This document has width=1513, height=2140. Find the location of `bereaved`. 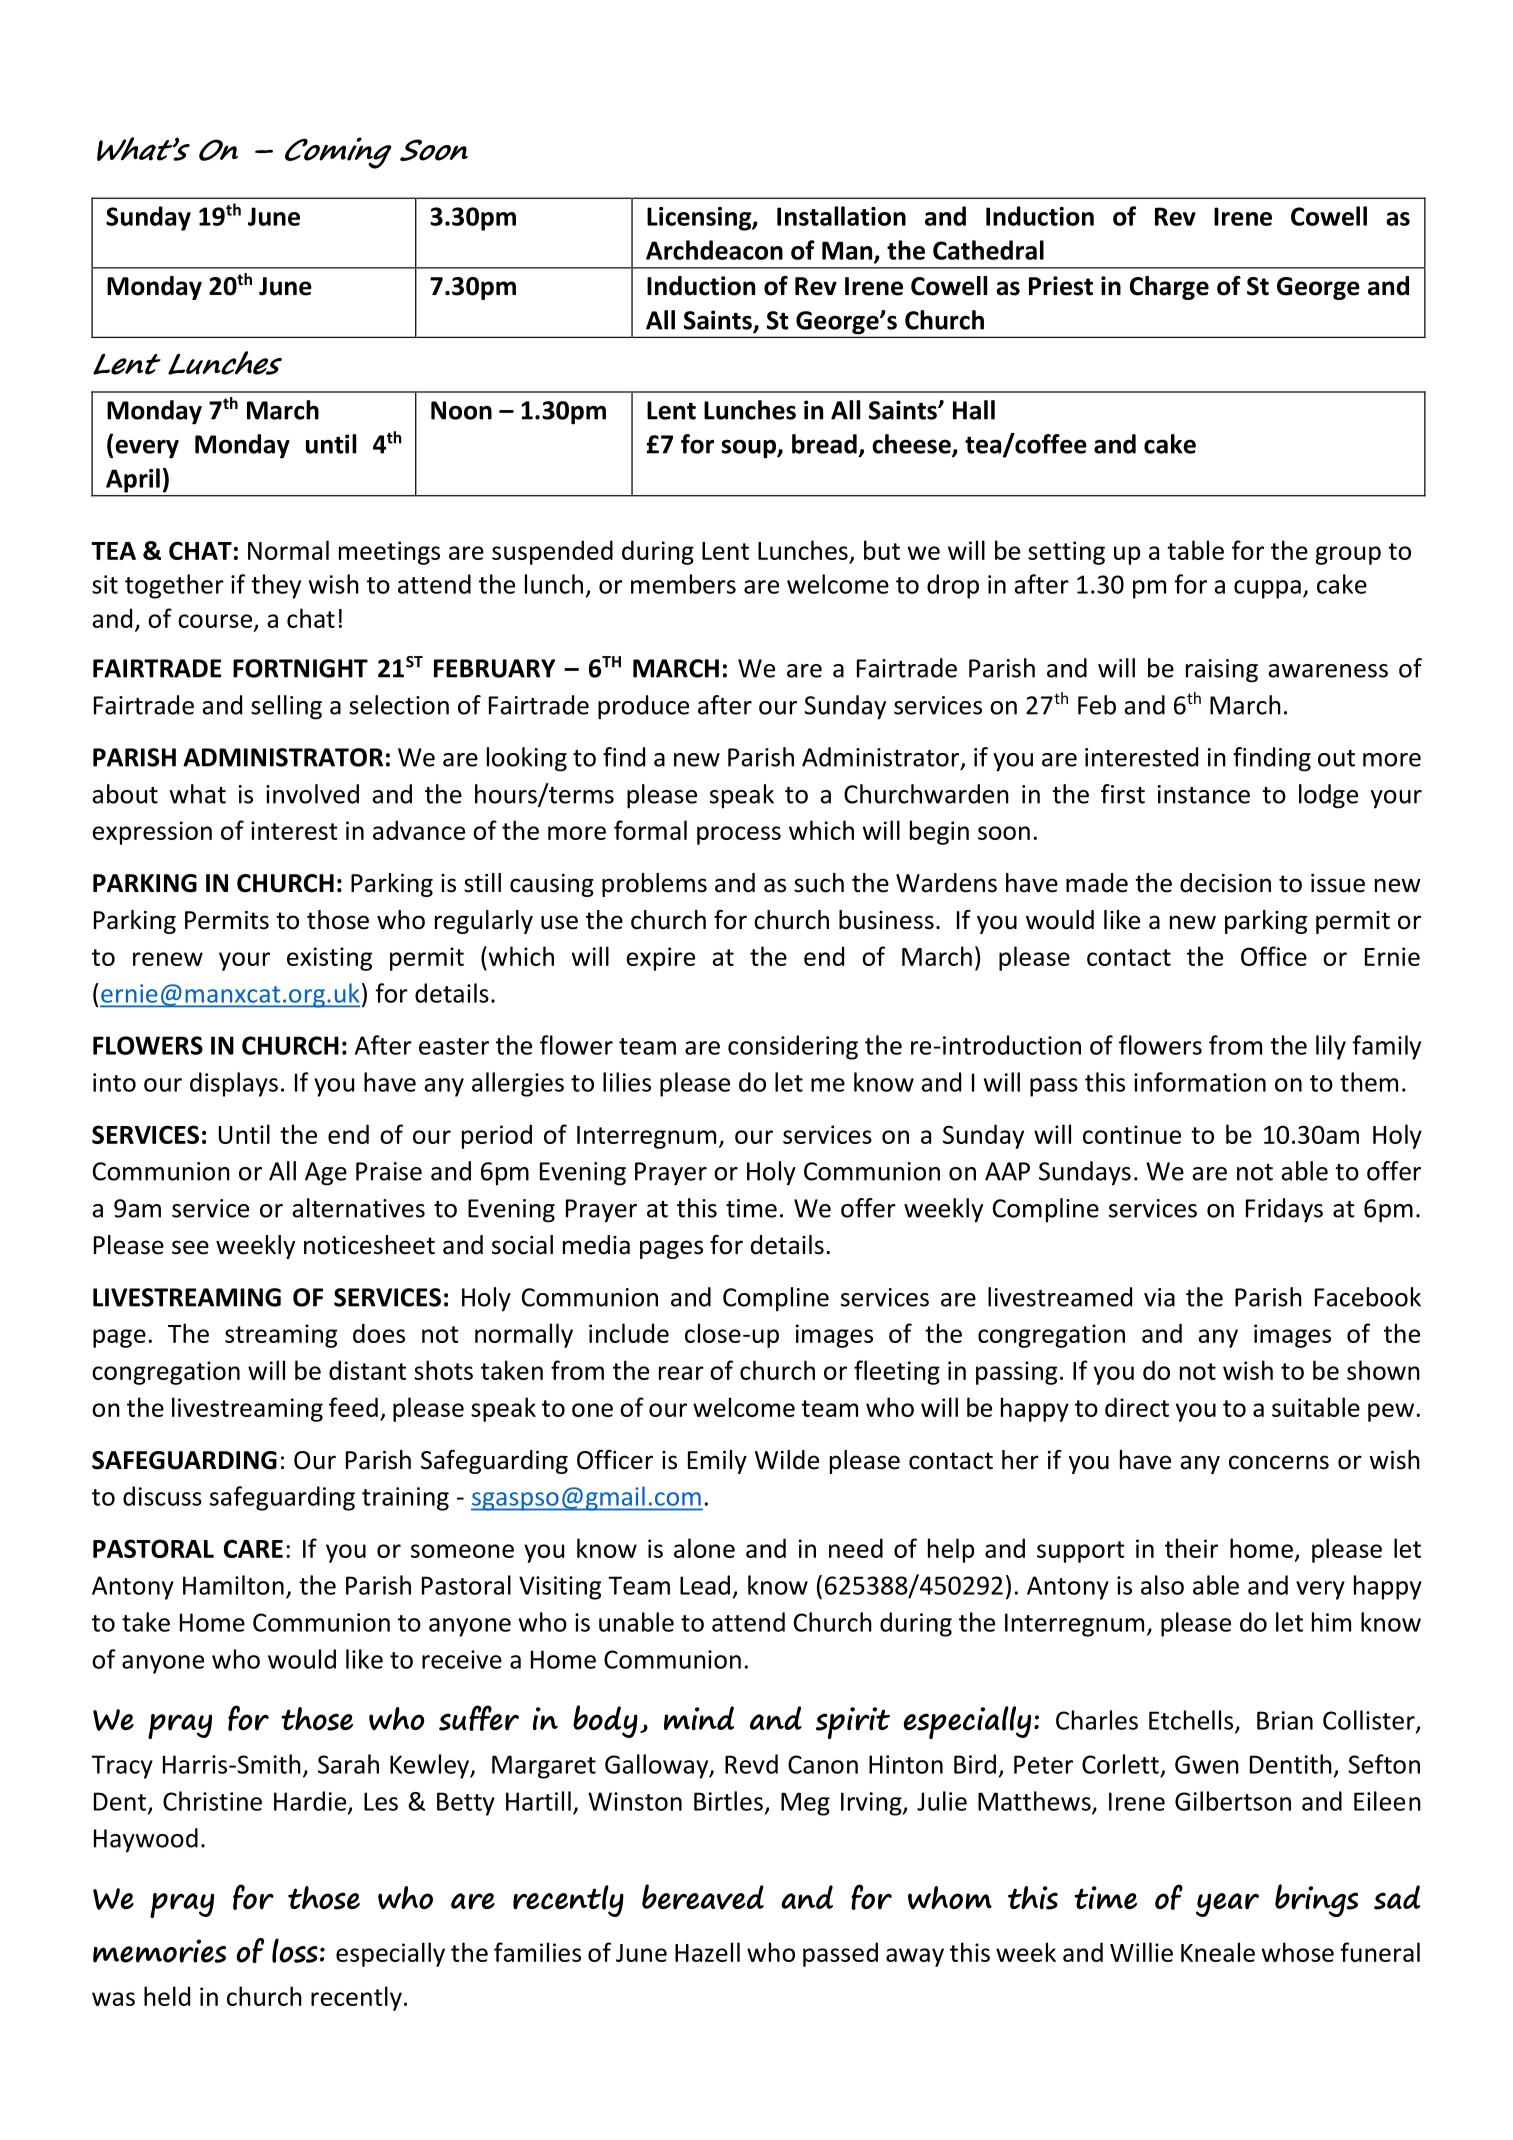

bereaved is located at coordinates (703, 1897).
